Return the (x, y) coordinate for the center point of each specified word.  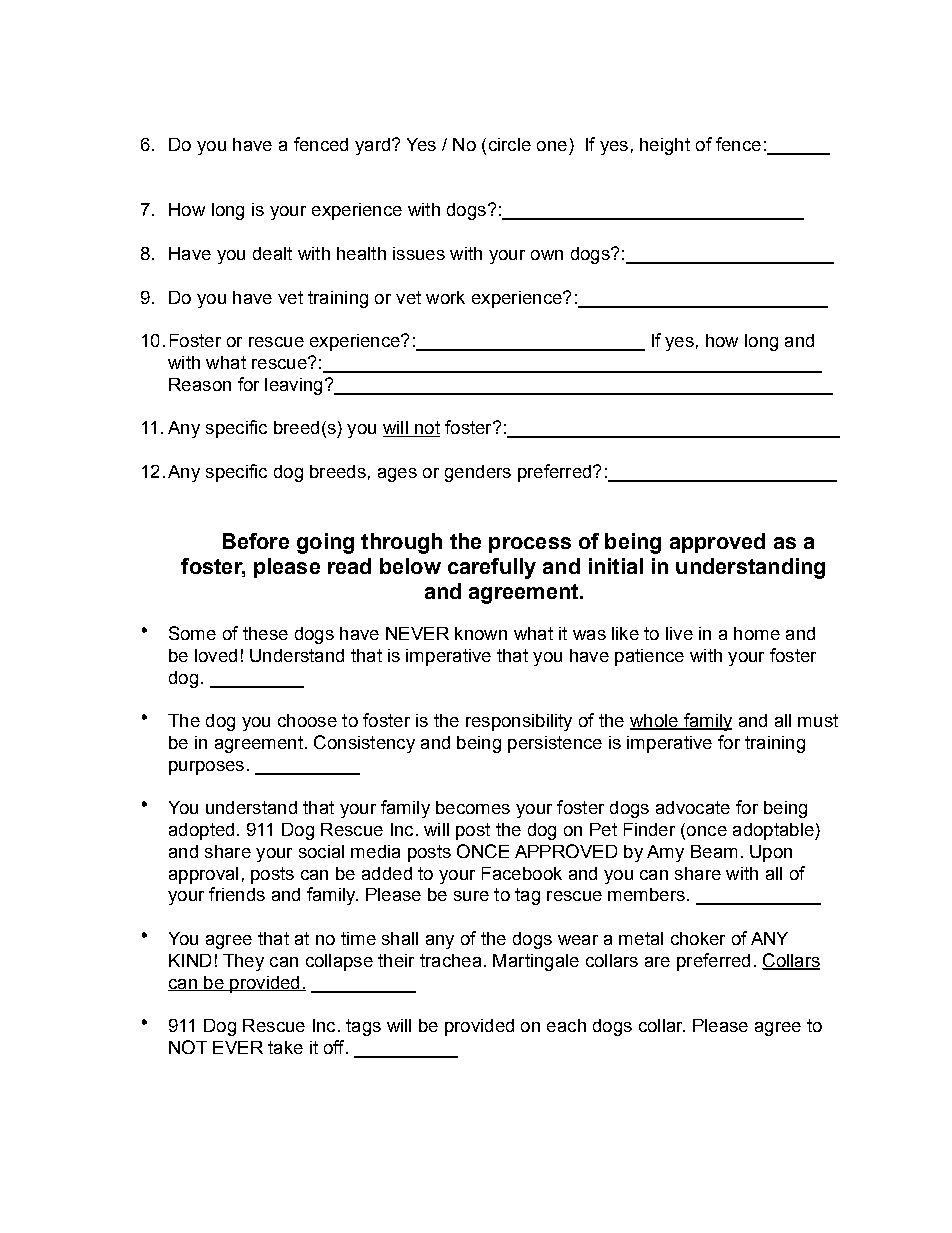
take (285, 1047)
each (566, 1025)
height (665, 146)
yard (372, 146)
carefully (492, 568)
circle (510, 144)
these (265, 633)
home (757, 633)
